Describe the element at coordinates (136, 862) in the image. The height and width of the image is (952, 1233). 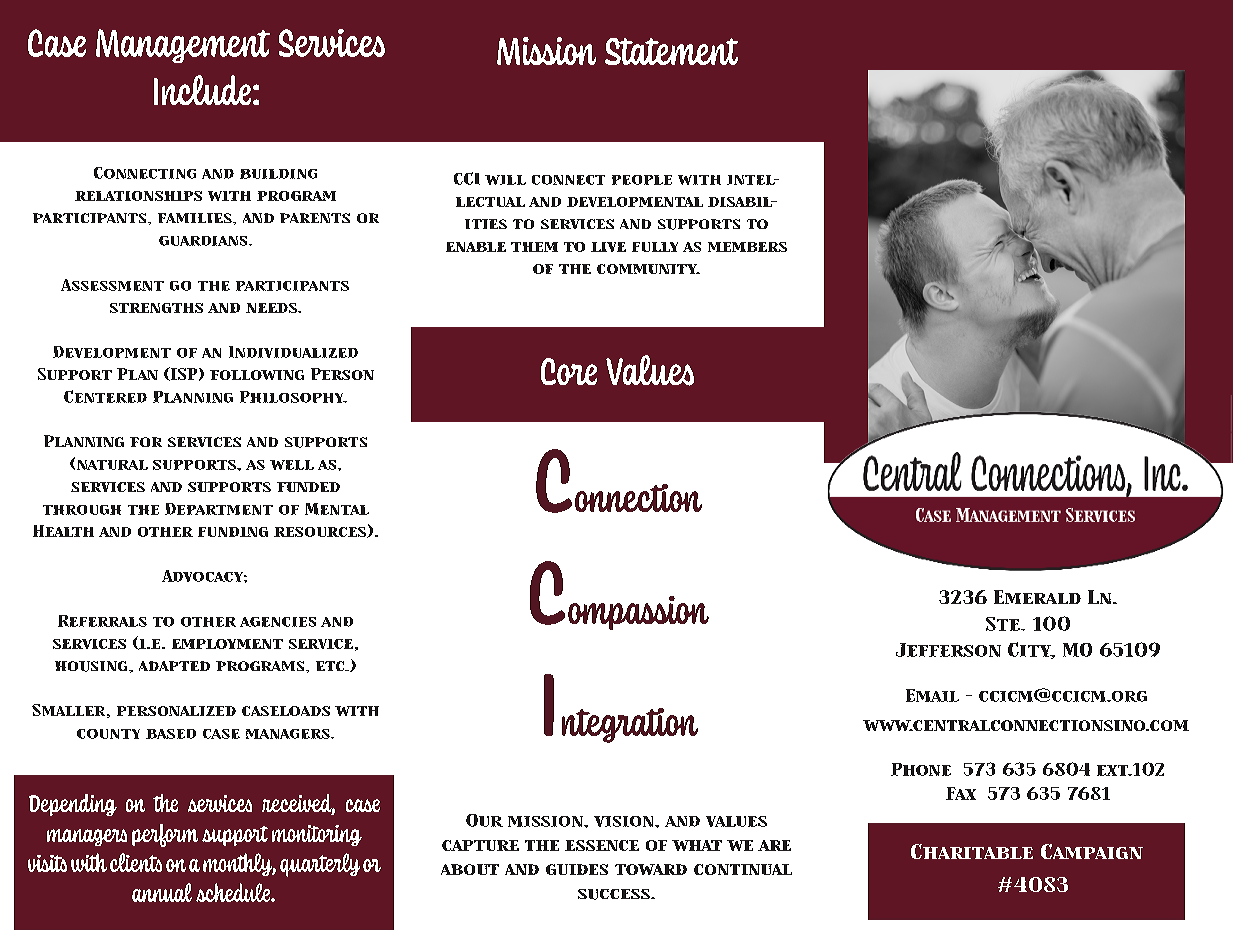
I see `clients` at that location.
